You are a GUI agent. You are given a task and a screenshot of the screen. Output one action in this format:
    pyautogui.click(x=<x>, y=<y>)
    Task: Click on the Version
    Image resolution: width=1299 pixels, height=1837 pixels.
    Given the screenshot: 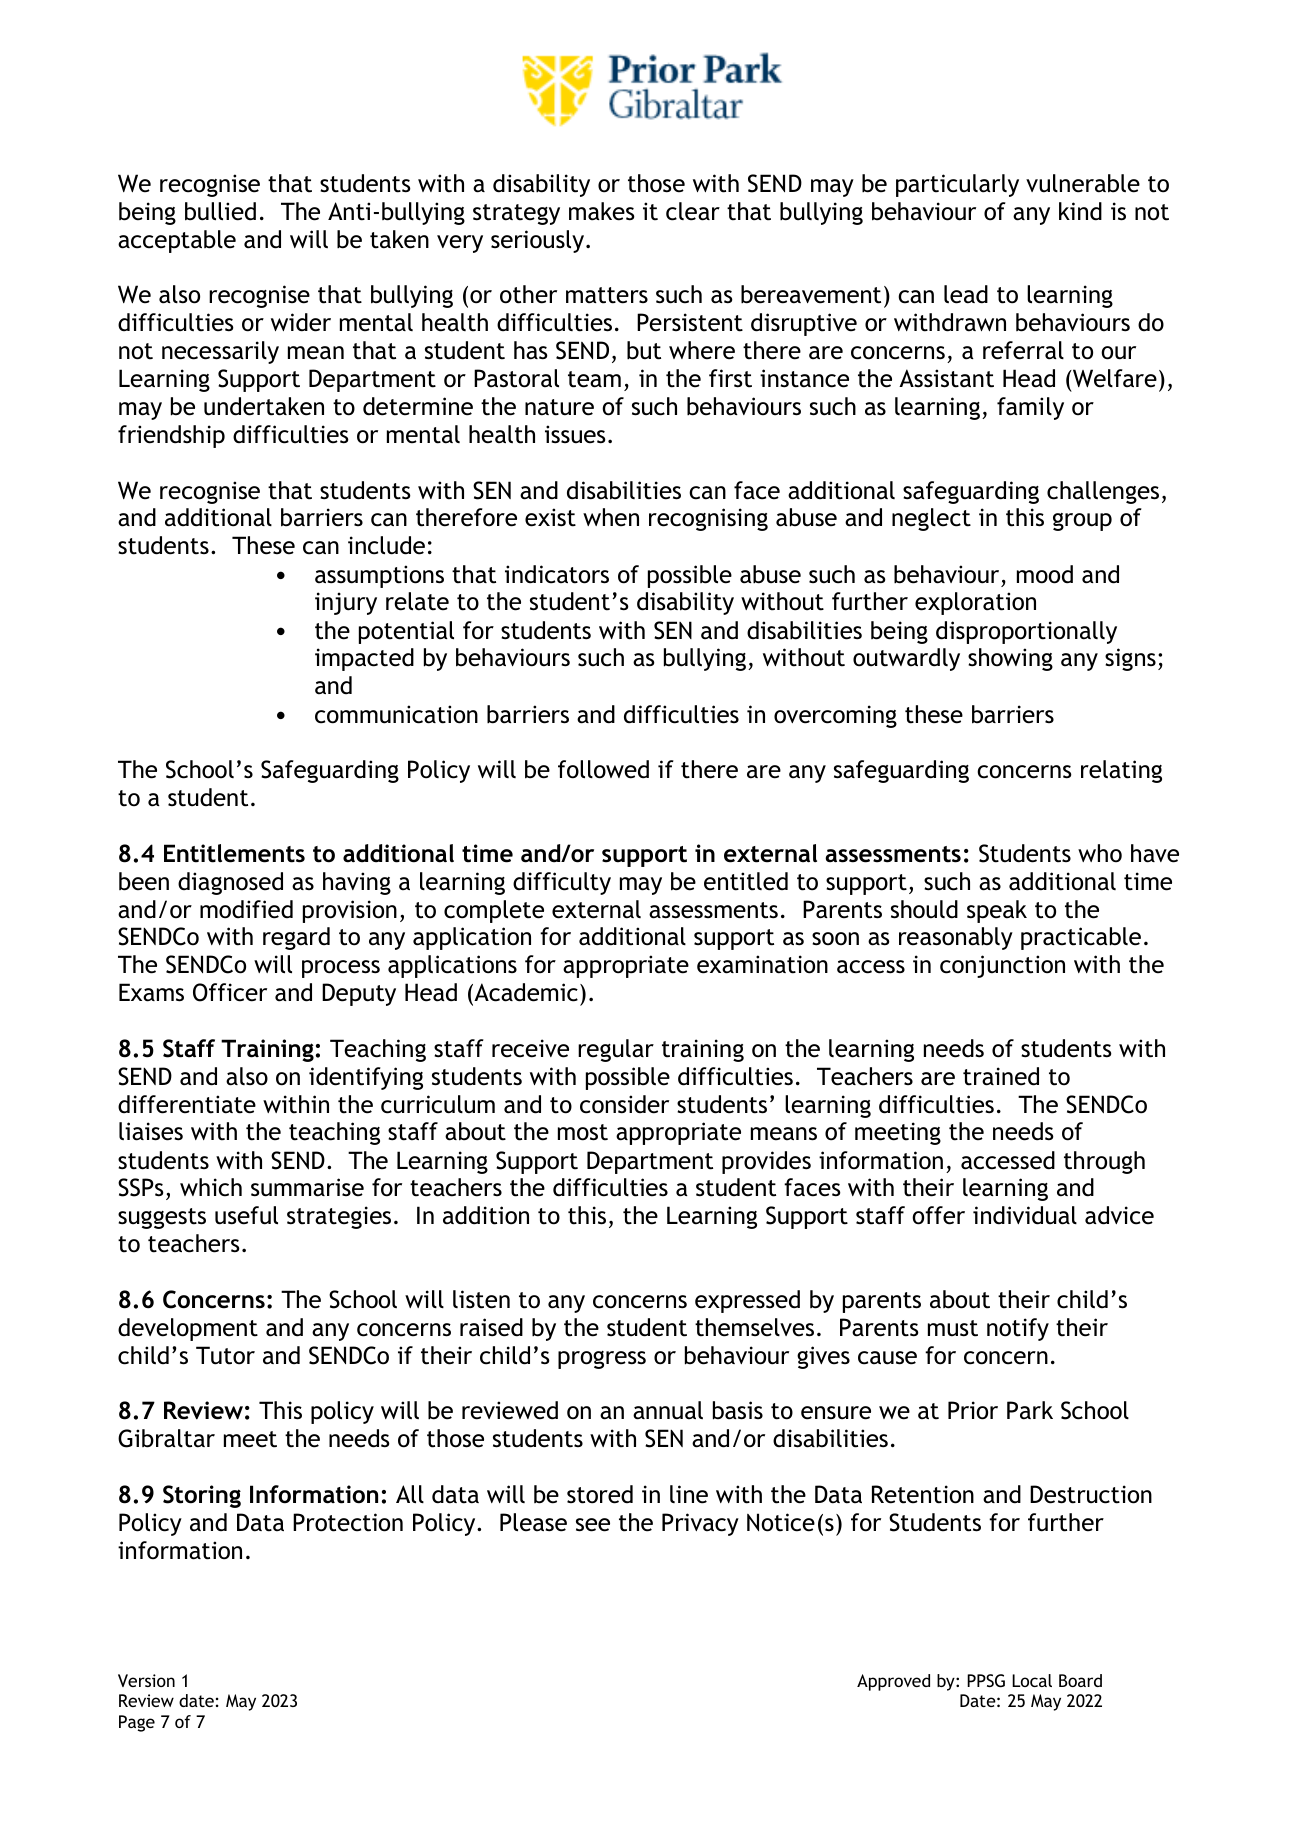 What is the action you would take?
    pyautogui.click(x=146, y=1680)
